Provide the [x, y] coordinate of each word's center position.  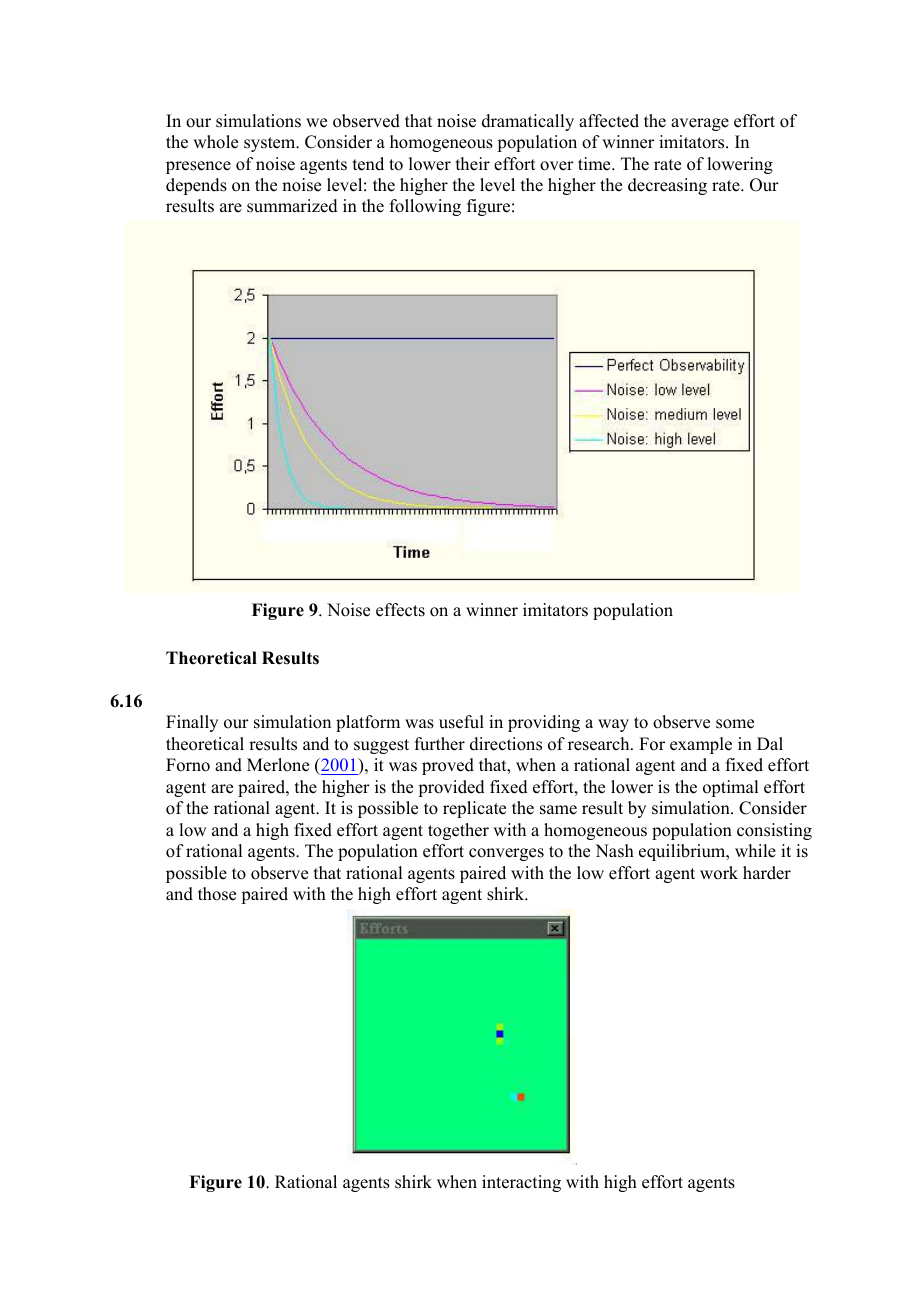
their [473, 164]
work [719, 873]
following [425, 207]
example [701, 745]
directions [506, 744]
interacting [521, 1183]
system [271, 144]
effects [400, 610]
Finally [192, 723]
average [700, 124]
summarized [292, 206]
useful [461, 722]
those [217, 894]
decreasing [667, 186]
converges [506, 854]
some [735, 724]
